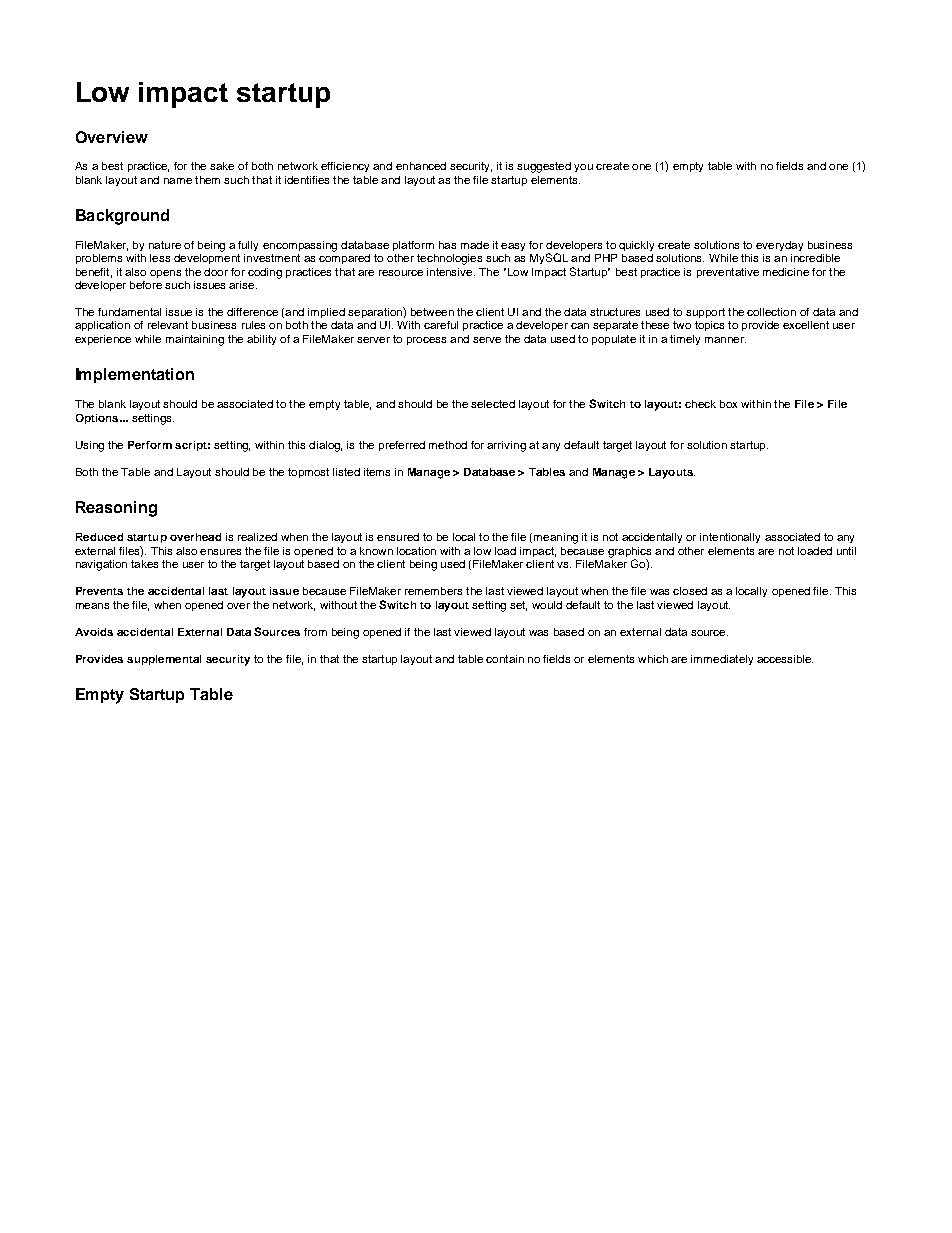 This screenshot has height=1233, width=952. I want to click on enhanced, so click(421, 166).
